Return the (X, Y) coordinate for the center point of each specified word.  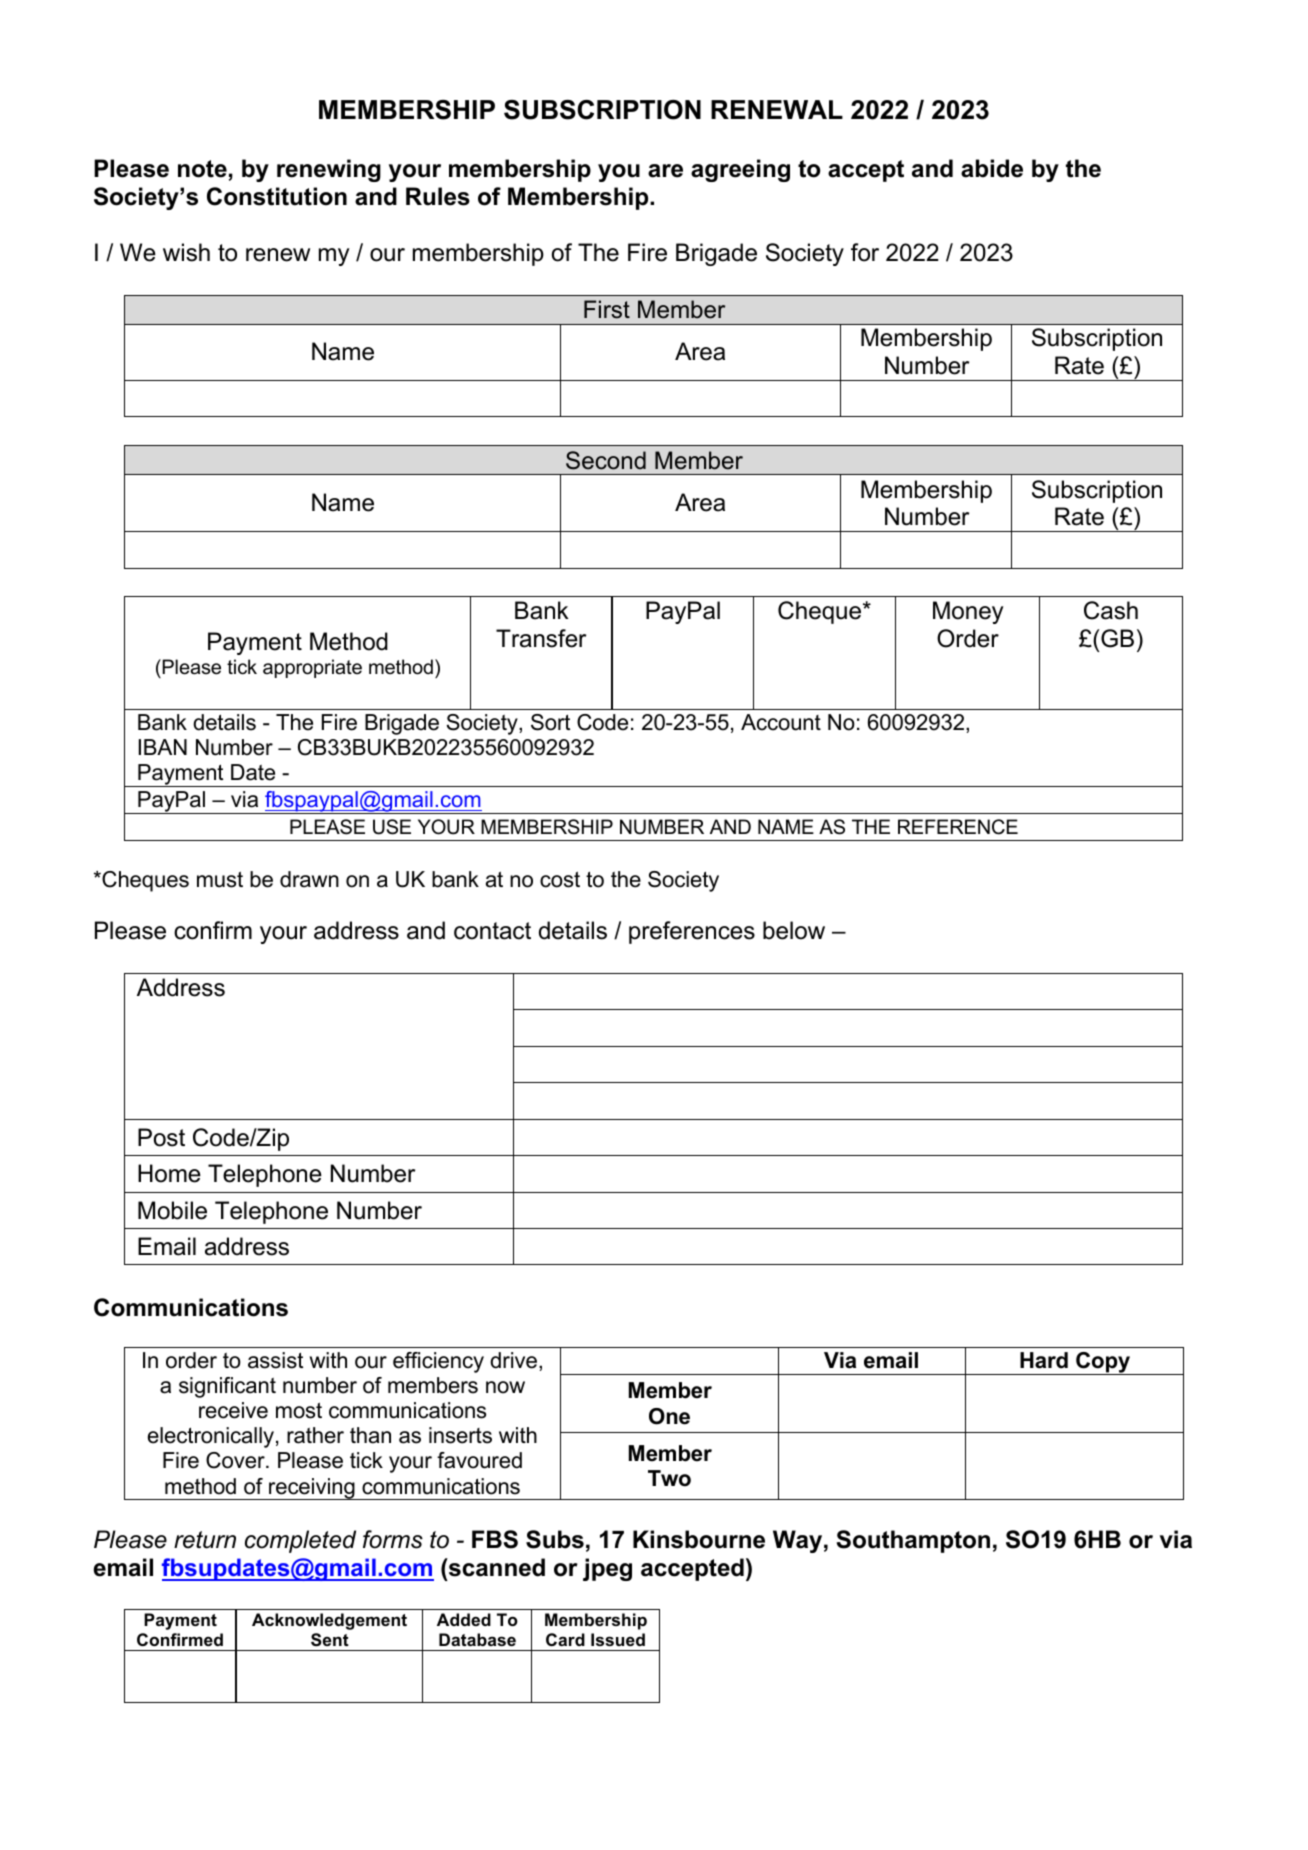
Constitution (277, 196)
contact (492, 931)
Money (968, 612)
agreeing (740, 170)
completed (300, 1541)
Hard (1044, 1360)
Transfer (541, 638)
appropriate (312, 668)
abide (992, 168)
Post (161, 1137)
